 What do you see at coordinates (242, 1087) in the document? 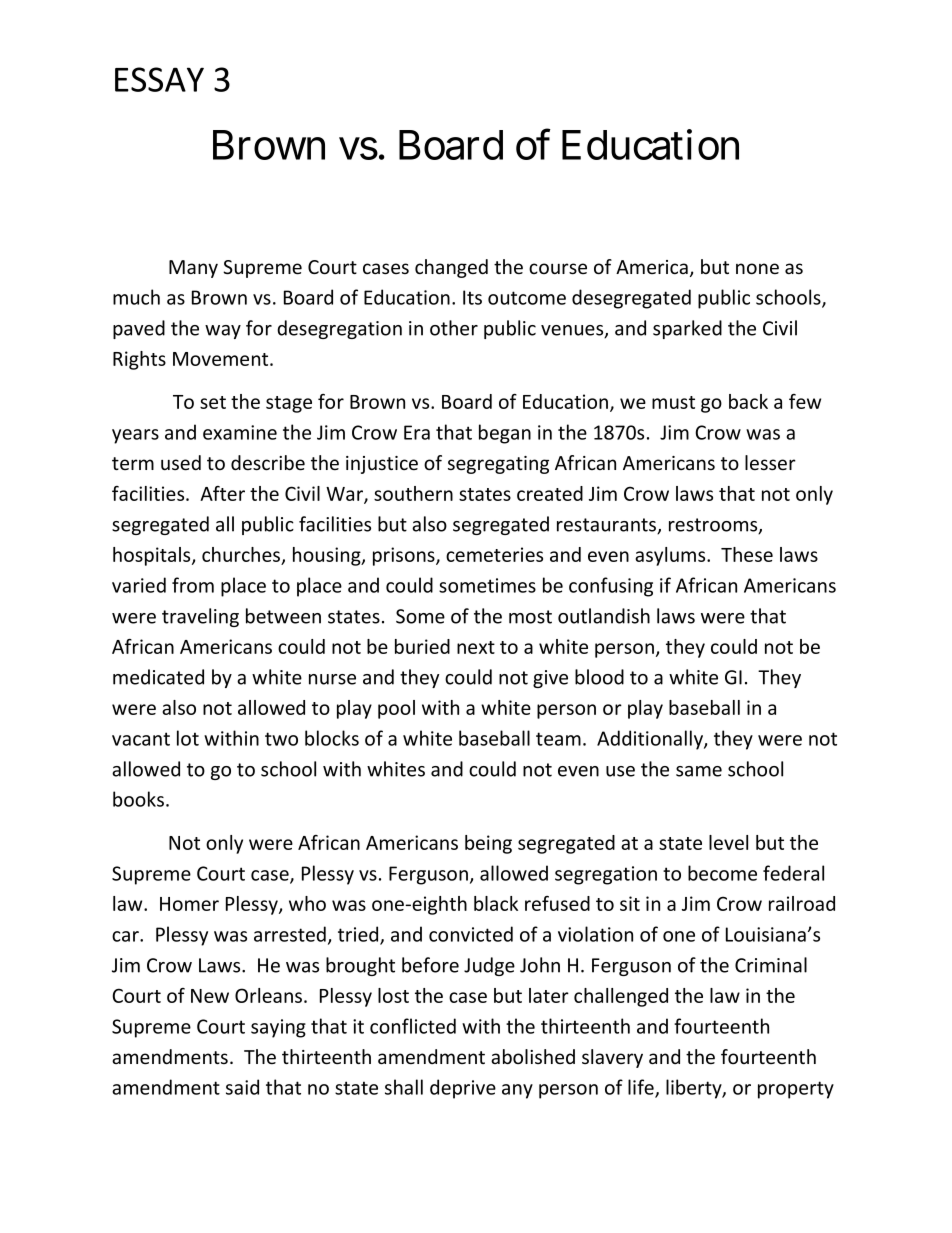
I see `said` at bounding box center [242, 1087].
